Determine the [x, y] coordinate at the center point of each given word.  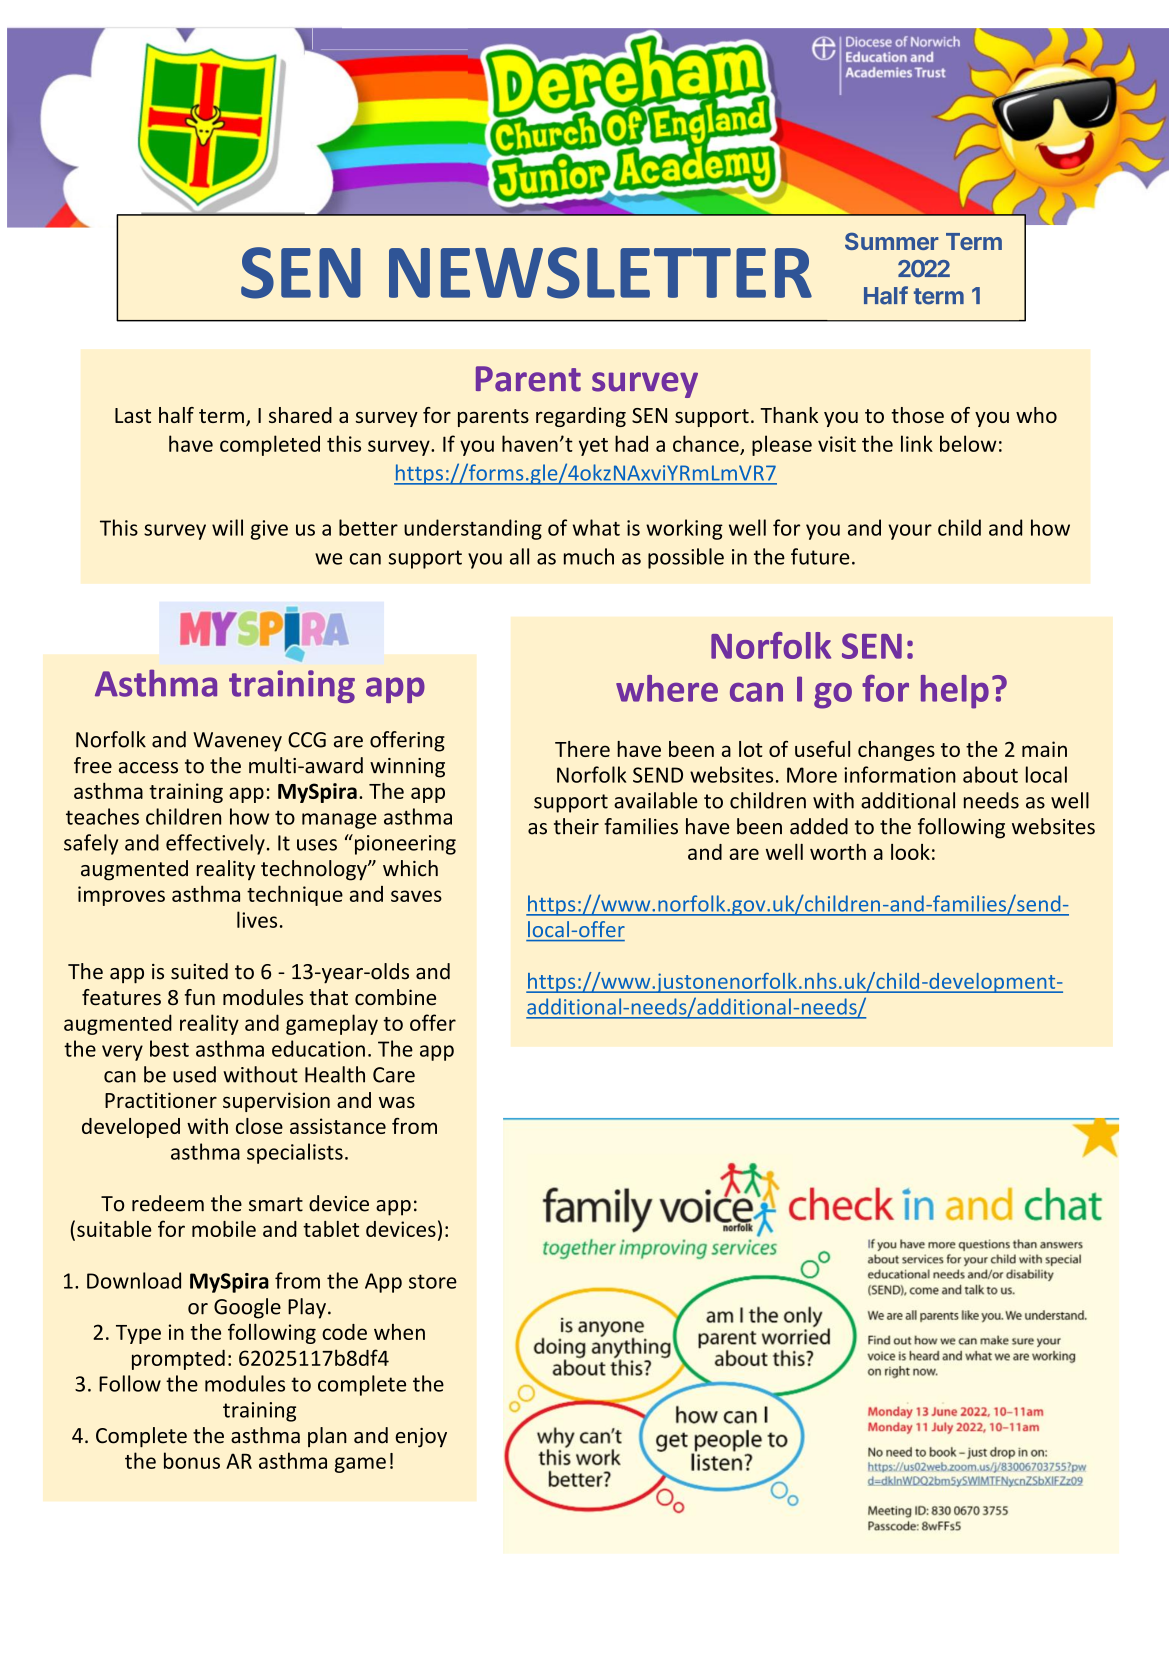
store [433, 1281]
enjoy [421, 1438]
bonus [192, 1460]
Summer [892, 241]
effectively [215, 844]
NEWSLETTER [600, 273]
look [910, 852]
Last [133, 415]
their [576, 826]
